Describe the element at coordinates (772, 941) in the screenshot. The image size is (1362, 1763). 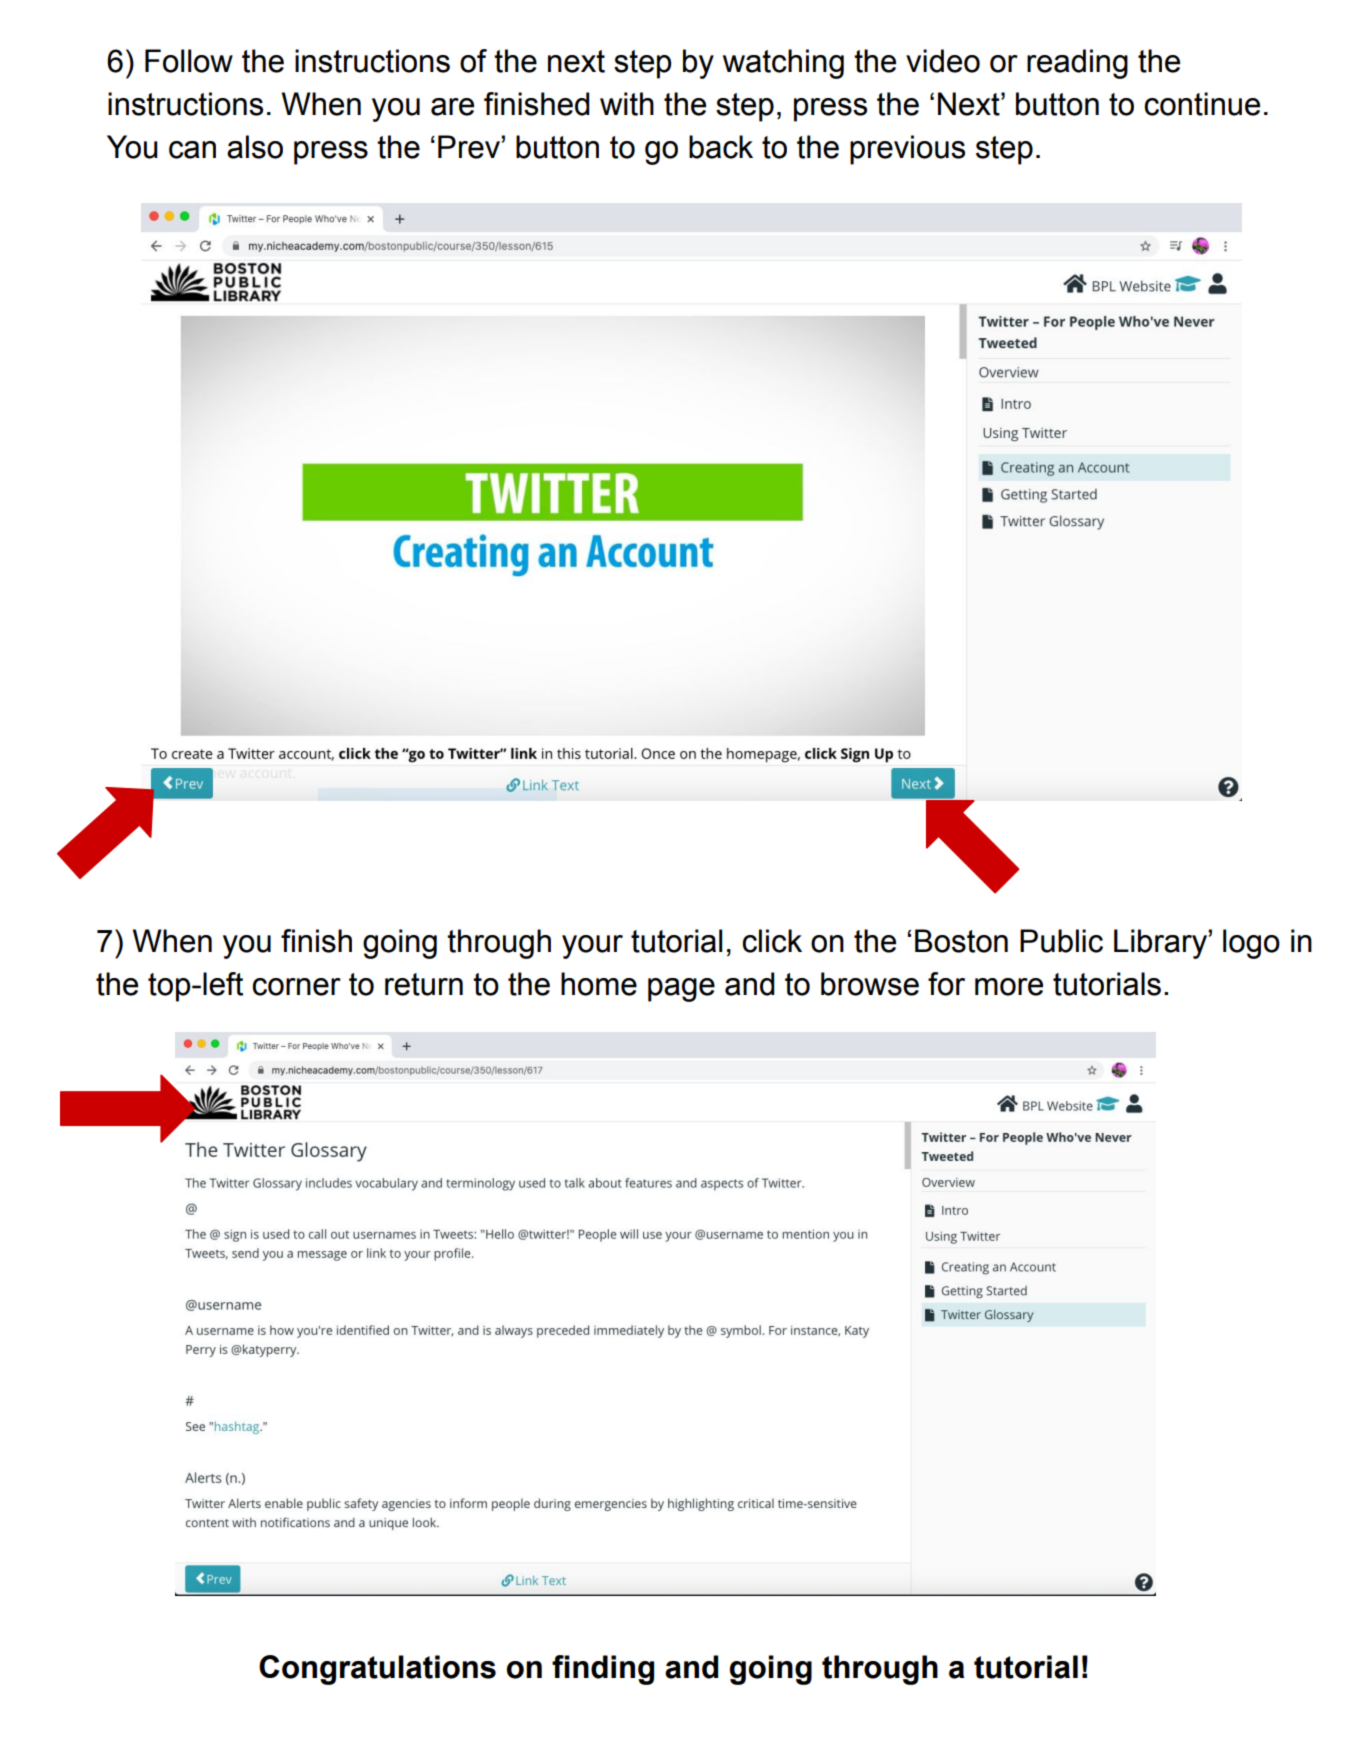
I see `click` at that location.
